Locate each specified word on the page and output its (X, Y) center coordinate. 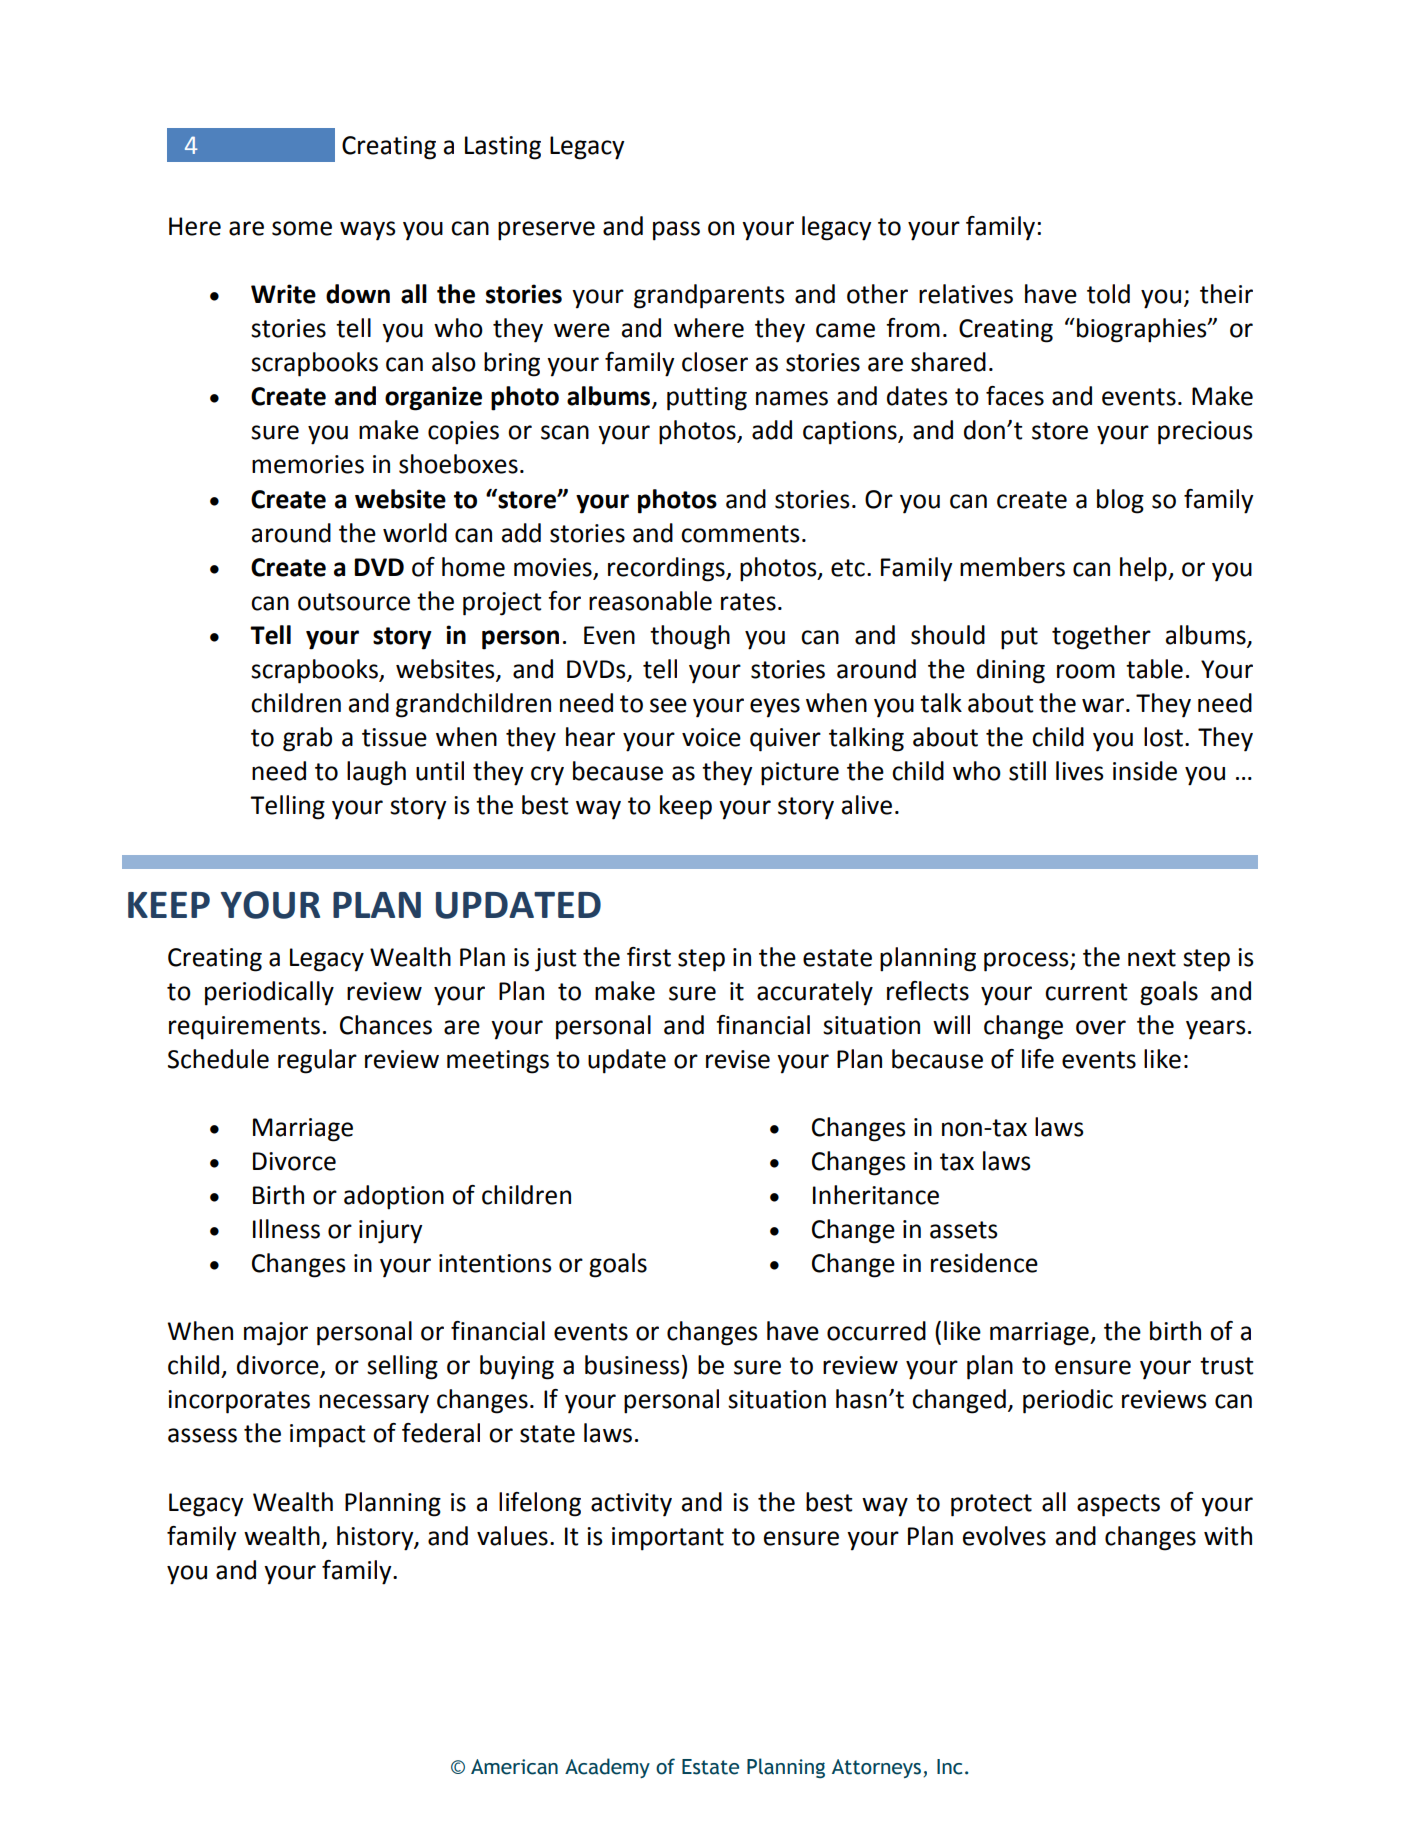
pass (676, 231)
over (1101, 1027)
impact (327, 1436)
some (302, 228)
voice (711, 737)
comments (740, 534)
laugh (376, 773)
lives (1080, 771)
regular (317, 1061)
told (1108, 294)
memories (308, 464)
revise (738, 1059)
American (514, 1767)
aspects (1118, 1505)
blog (1120, 501)
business (632, 1365)
